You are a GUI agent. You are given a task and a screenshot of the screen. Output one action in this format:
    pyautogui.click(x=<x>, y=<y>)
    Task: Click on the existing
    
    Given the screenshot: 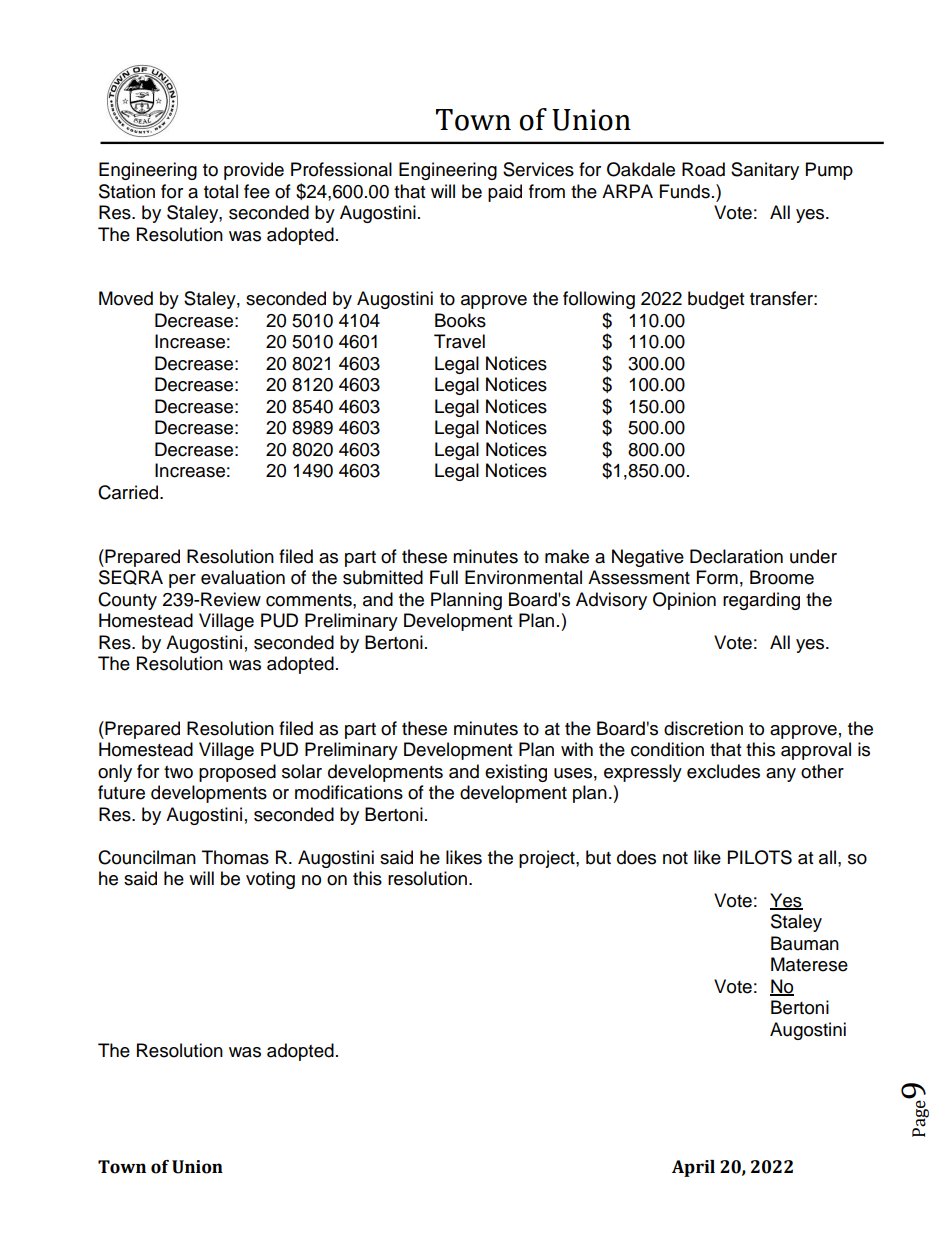 What is the action you would take?
    pyautogui.click(x=516, y=773)
